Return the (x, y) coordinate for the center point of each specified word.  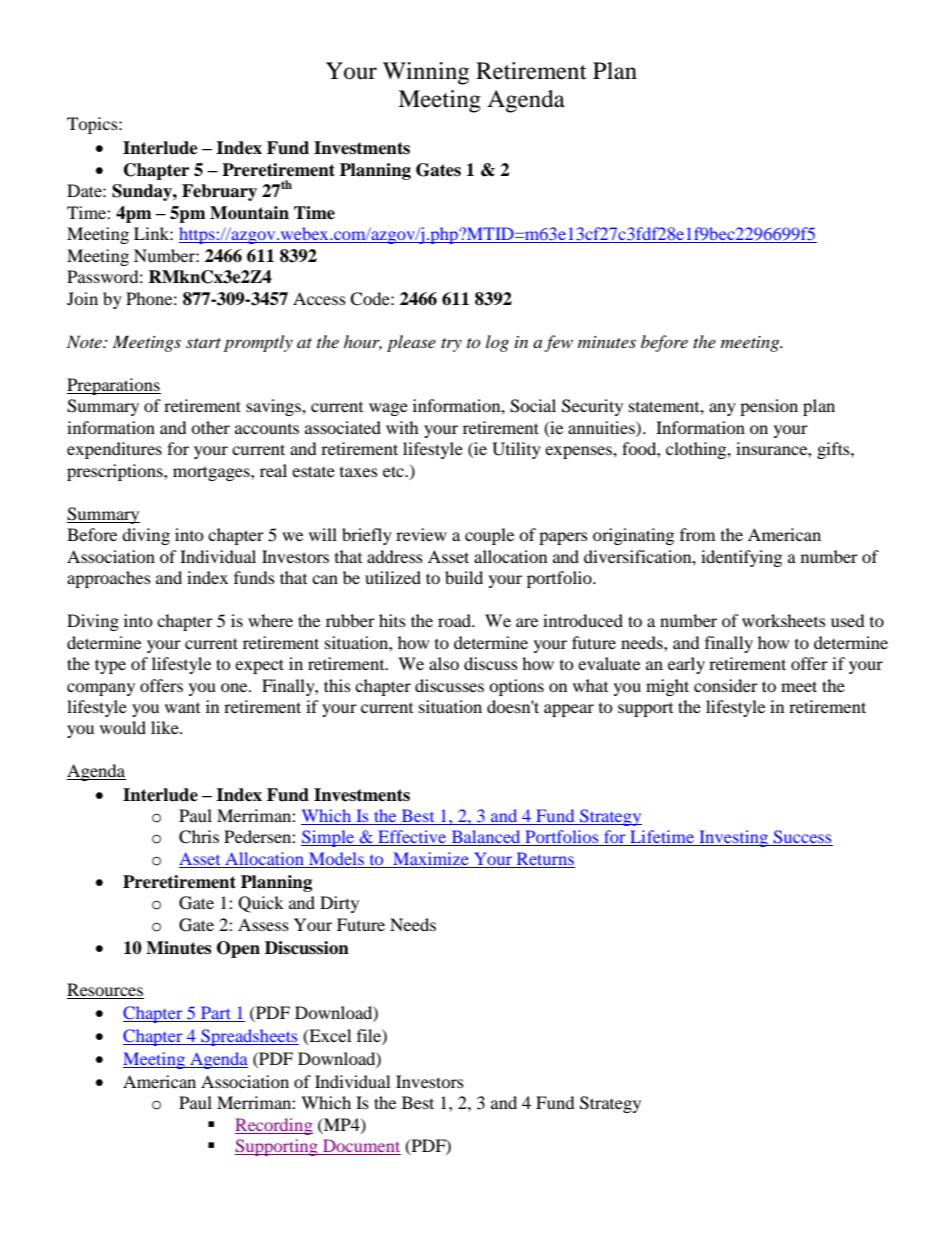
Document (361, 1147)
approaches (109, 579)
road (456, 620)
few (558, 343)
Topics (93, 125)
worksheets (784, 620)
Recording (274, 1126)
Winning (426, 73)
